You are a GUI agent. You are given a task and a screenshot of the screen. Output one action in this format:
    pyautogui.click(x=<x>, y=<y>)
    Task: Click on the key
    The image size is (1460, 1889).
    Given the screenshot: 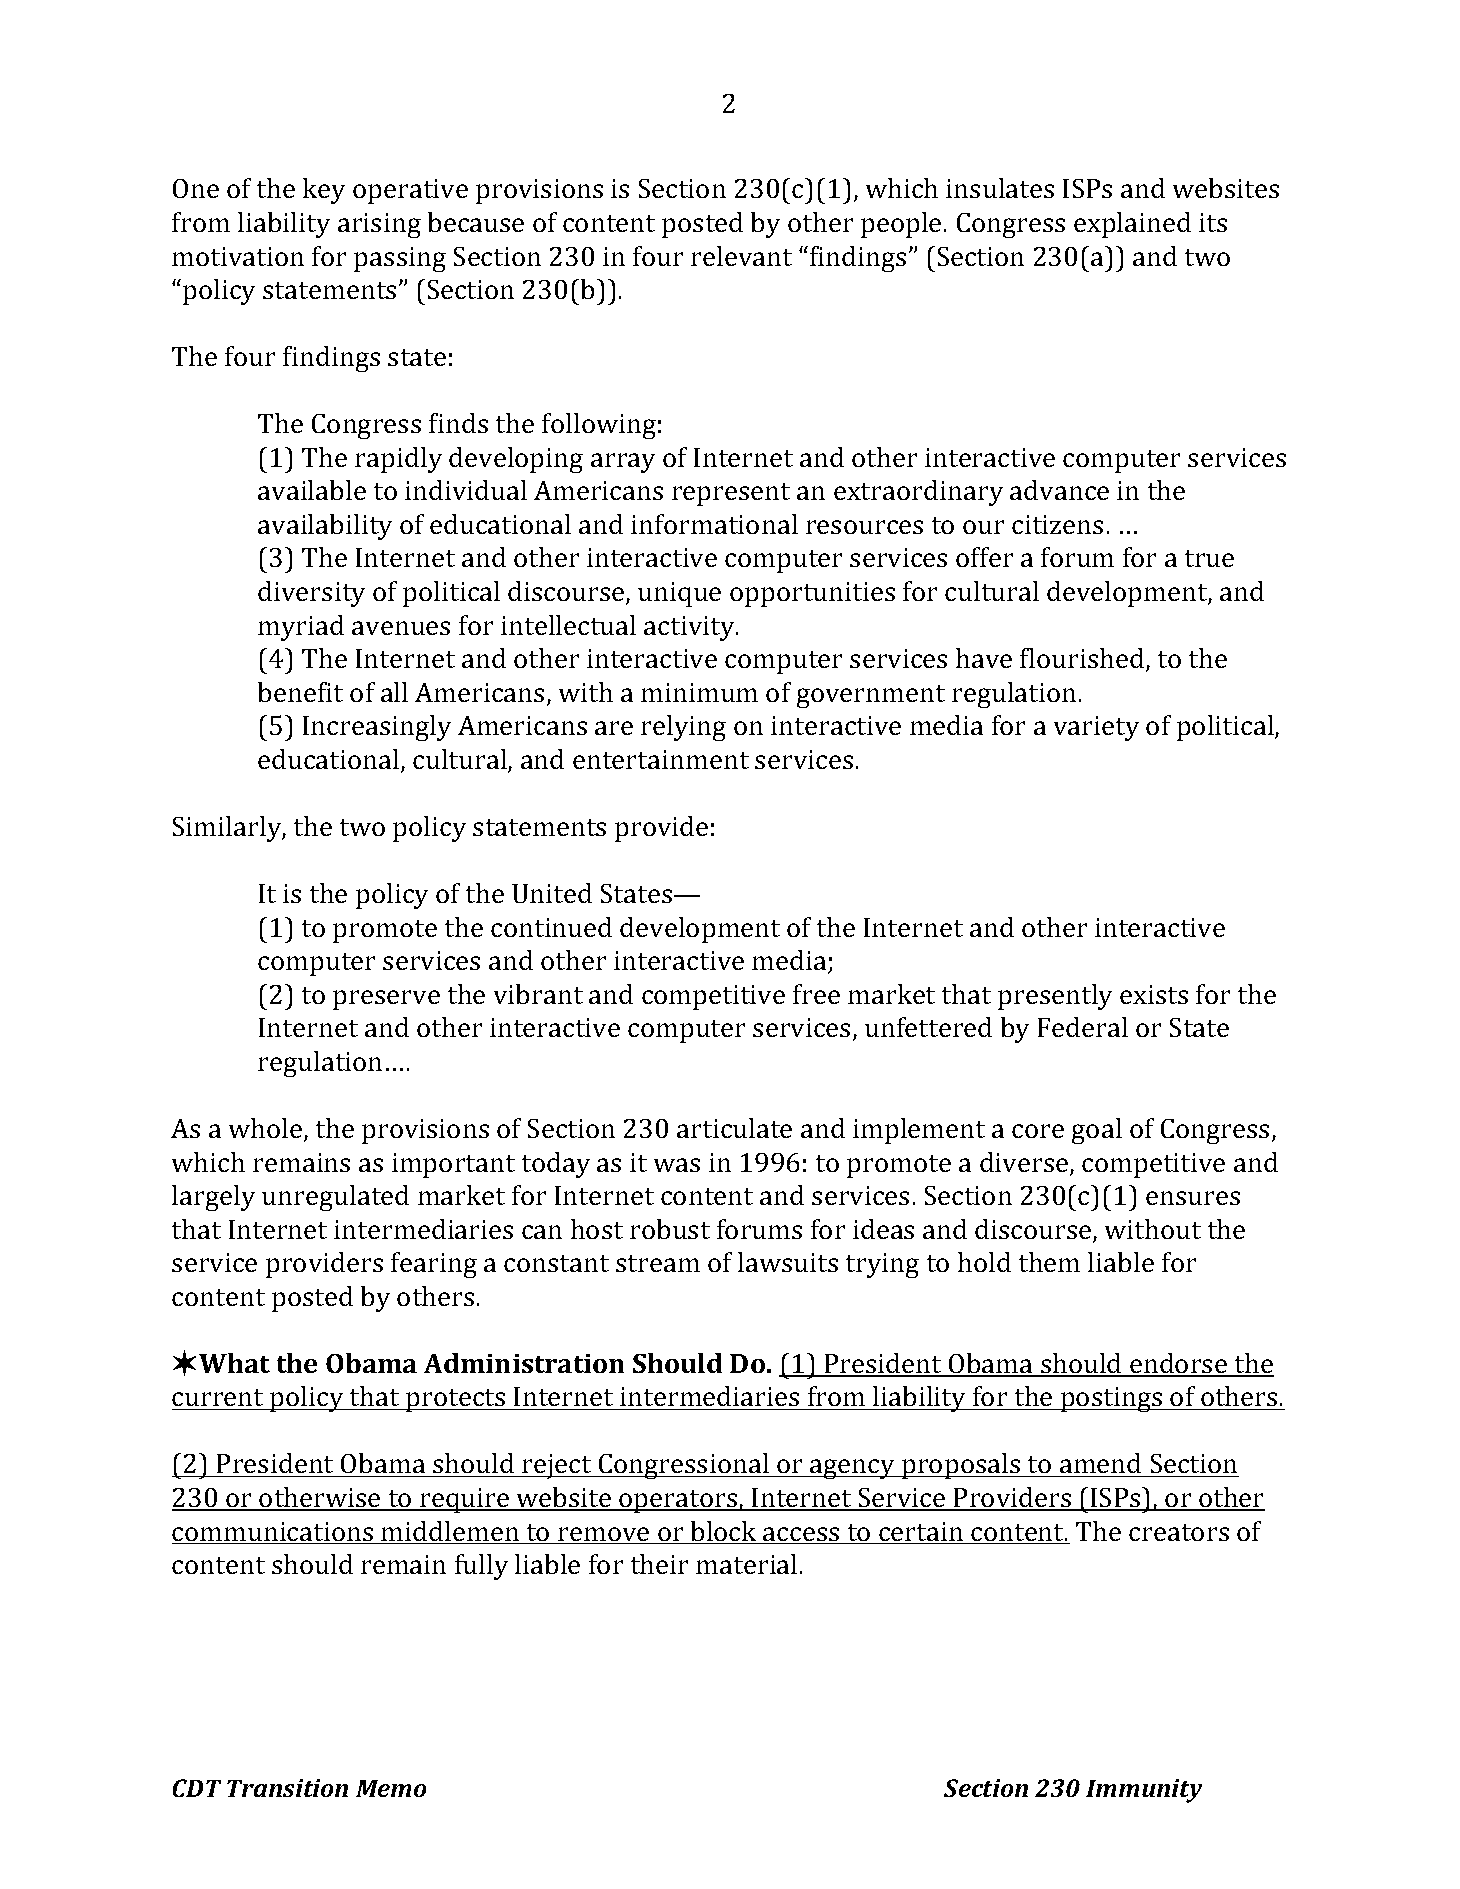 What is the action you would take?
    pyautogui.click(x=324, y=191)
